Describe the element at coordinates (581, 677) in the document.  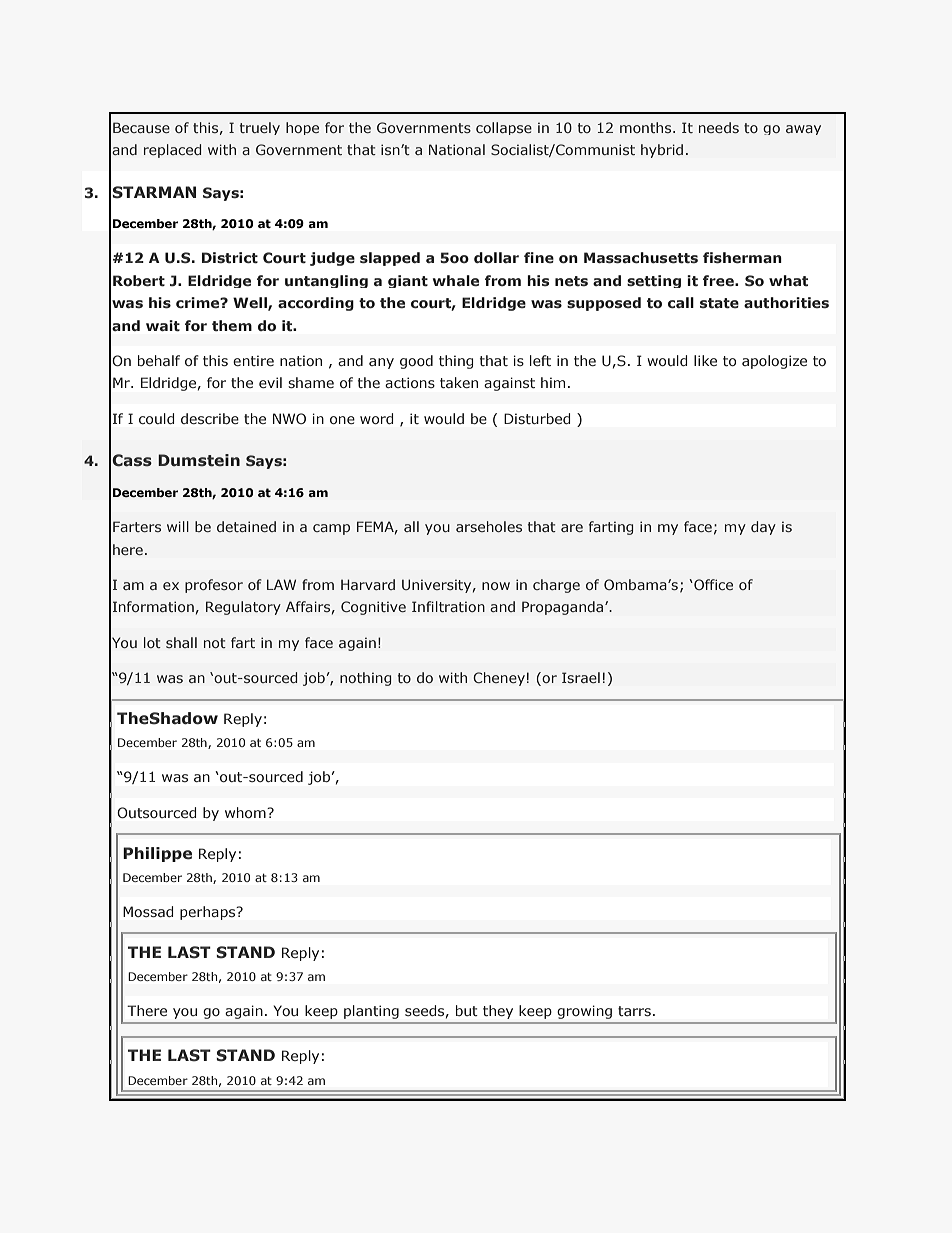
I see `Israel` at that location.
